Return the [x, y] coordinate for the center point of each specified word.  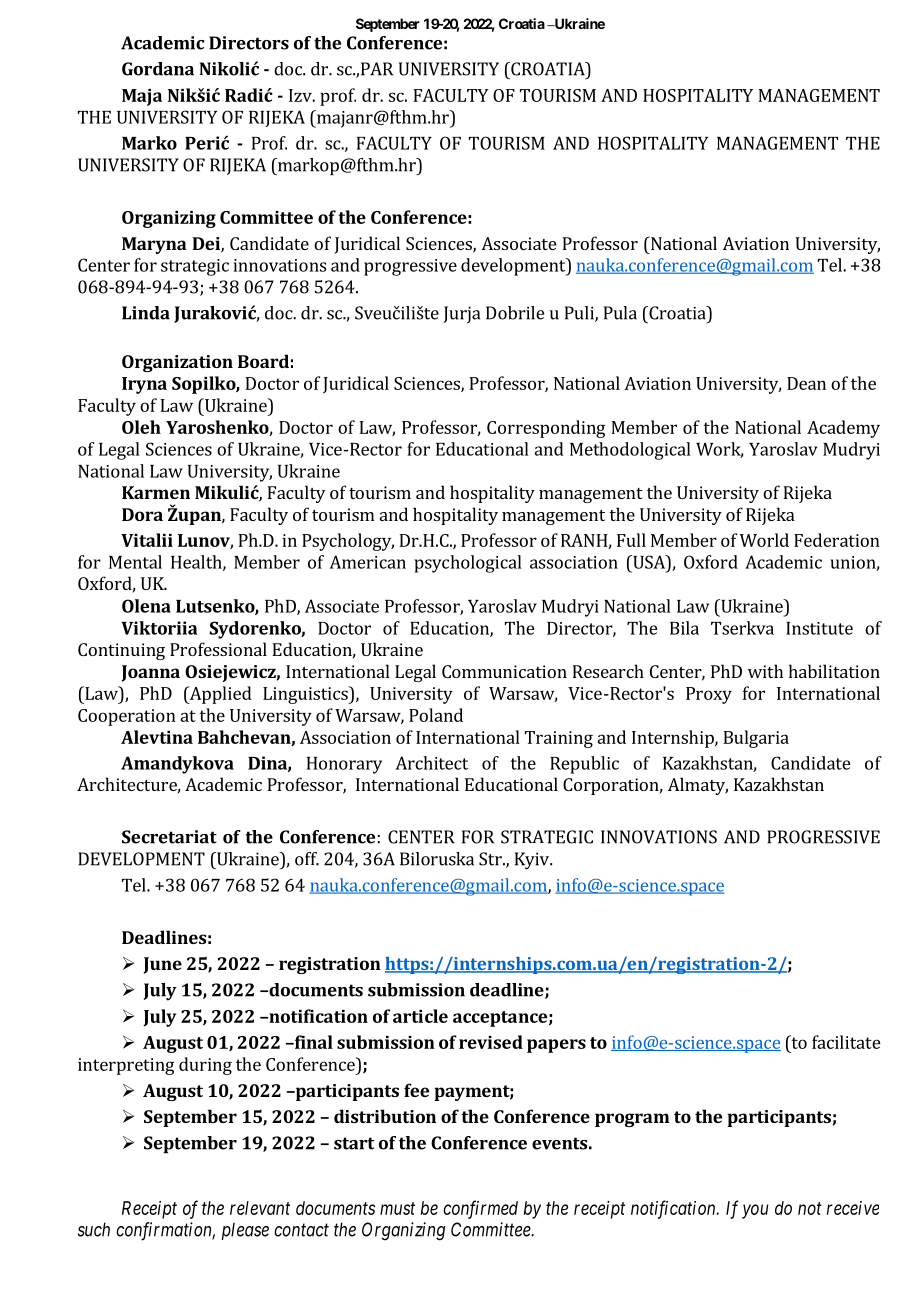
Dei [207, 244]
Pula [620, 313]
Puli [580, 314]
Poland [436, 715]
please [245, 1231]
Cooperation [127, 717]
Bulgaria [756, 739]
